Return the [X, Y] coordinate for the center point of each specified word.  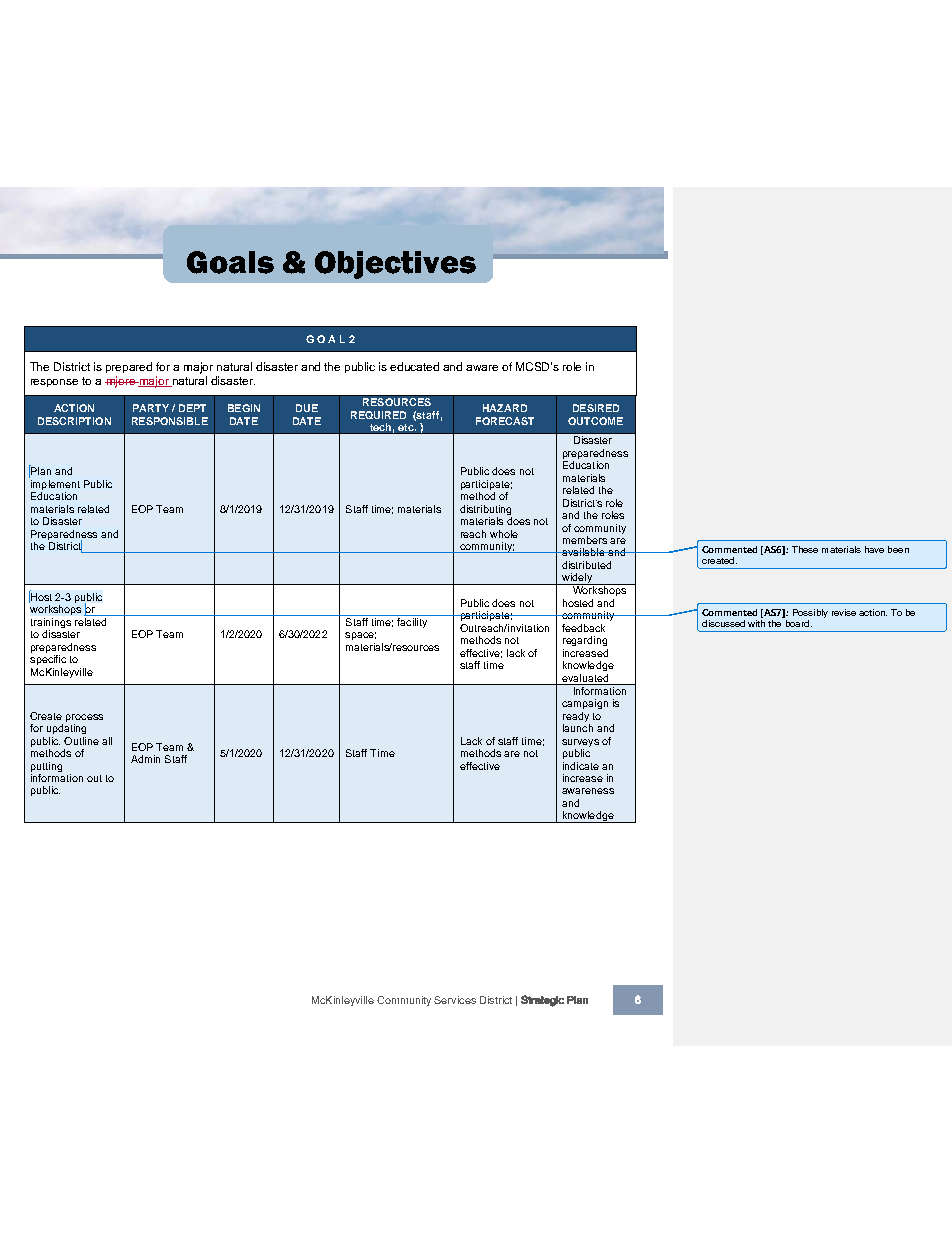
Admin [145, 759]
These [805, 549]
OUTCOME [595, 421]
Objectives [395, 265]
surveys [580, 743]
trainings [51, 624]
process [84, 718]
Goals [230, 262]
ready [576, 717]
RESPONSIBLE [170, 421]
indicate [581, 766]
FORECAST [505, 421]
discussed [723, 623]
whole [504, 534]
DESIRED [596, 408]
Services [455, 1000]
